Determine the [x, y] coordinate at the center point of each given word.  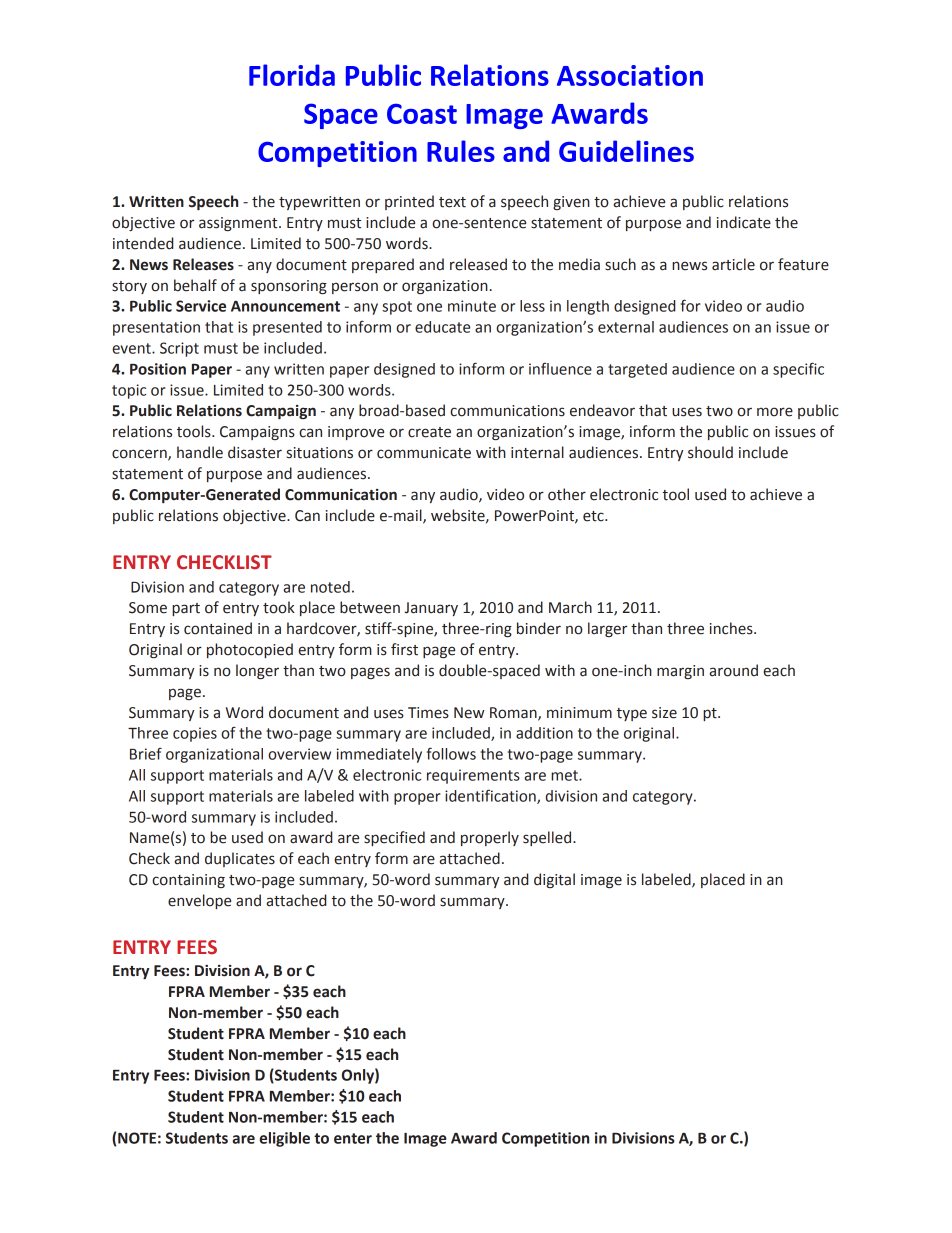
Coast [422, 113]
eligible [284, 1139]
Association [630, 75]
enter [353, 1138]
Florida [292, 75]
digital [554, 880]
